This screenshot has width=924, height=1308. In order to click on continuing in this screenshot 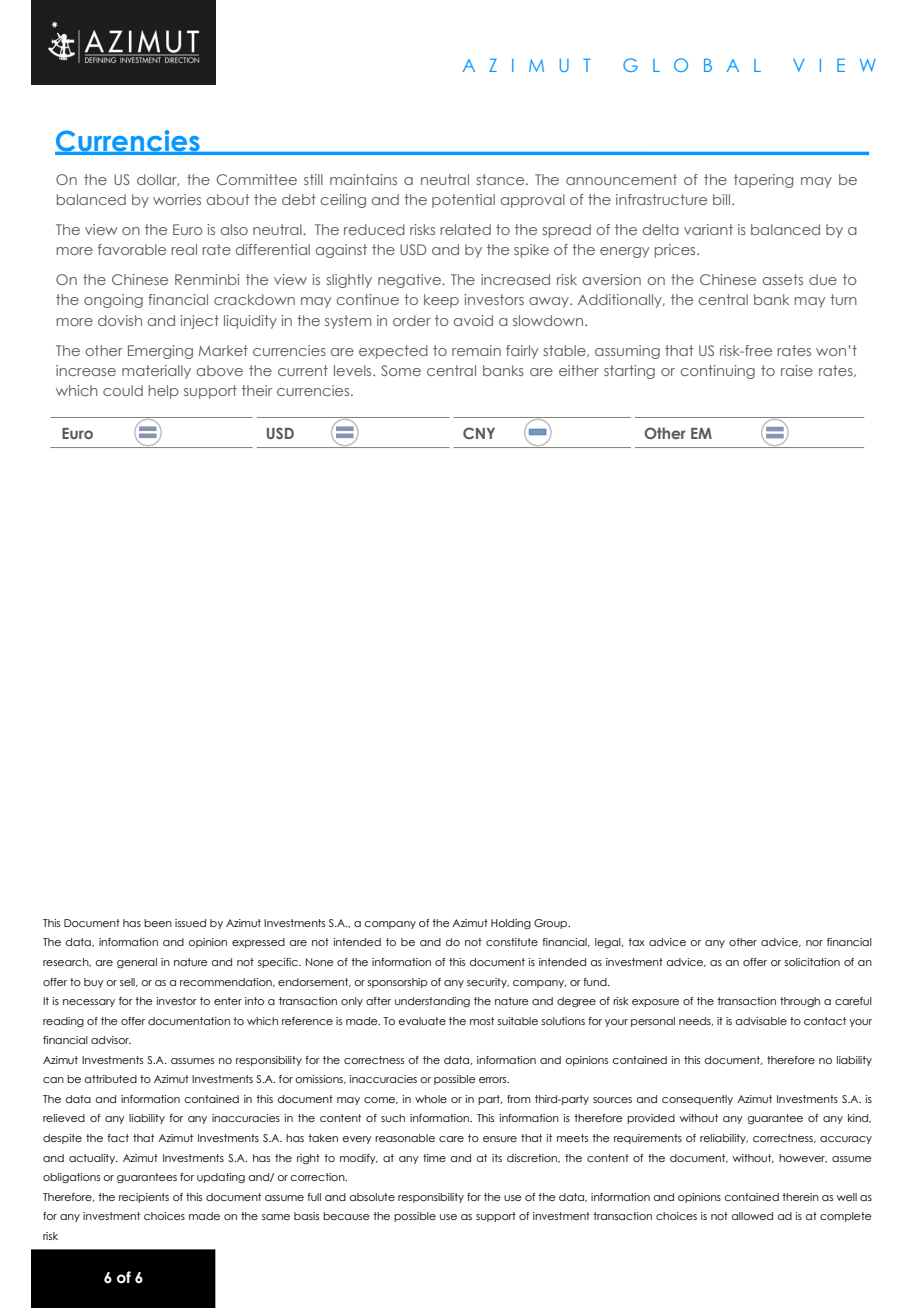, I will do `click(717, 372)`.
